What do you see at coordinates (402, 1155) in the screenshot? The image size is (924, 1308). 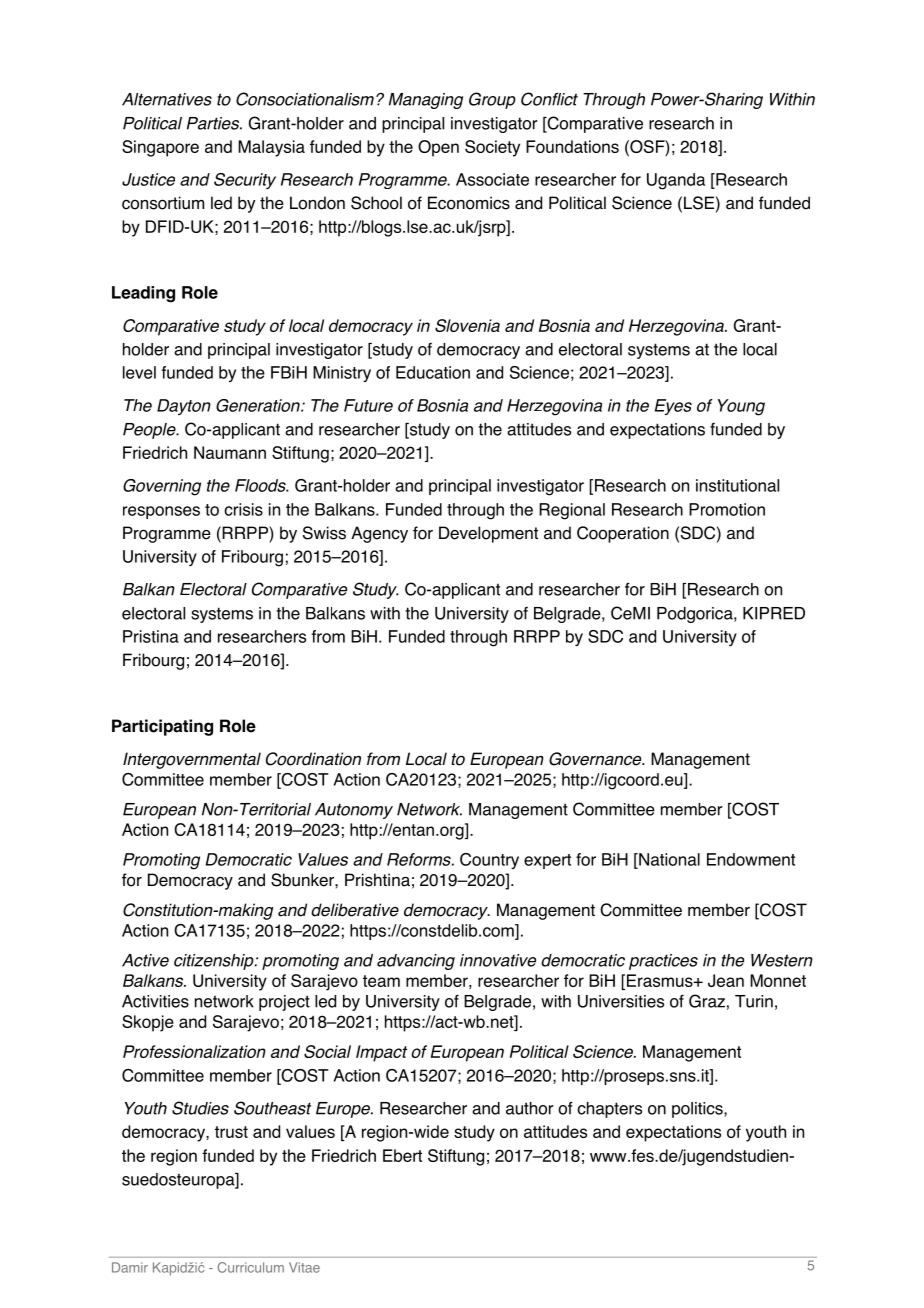 I see `Ebert` at bounding box center [402, 1155].
